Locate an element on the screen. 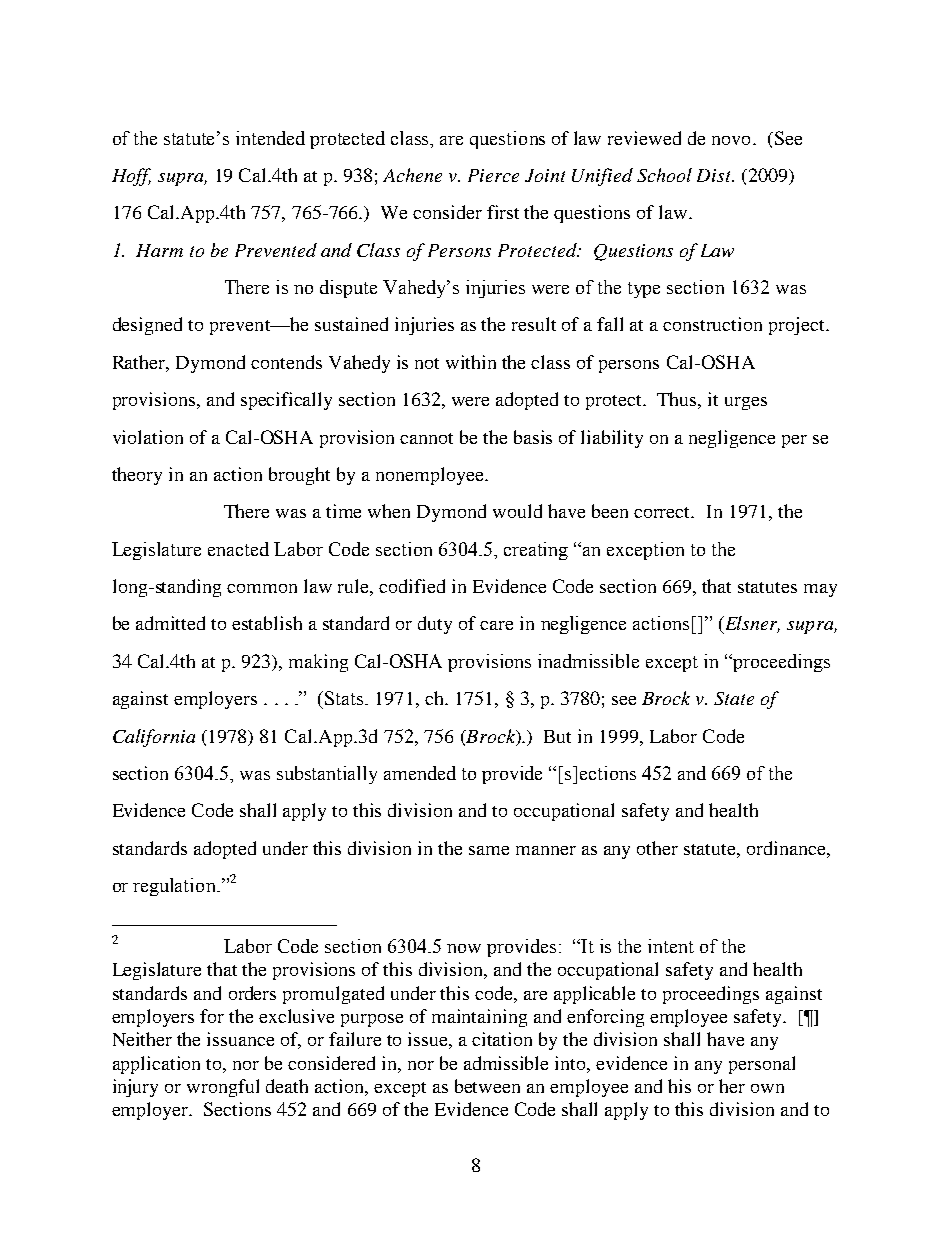 The image size is (952, 1233). issuance is located at coordinates (240, 1039).
